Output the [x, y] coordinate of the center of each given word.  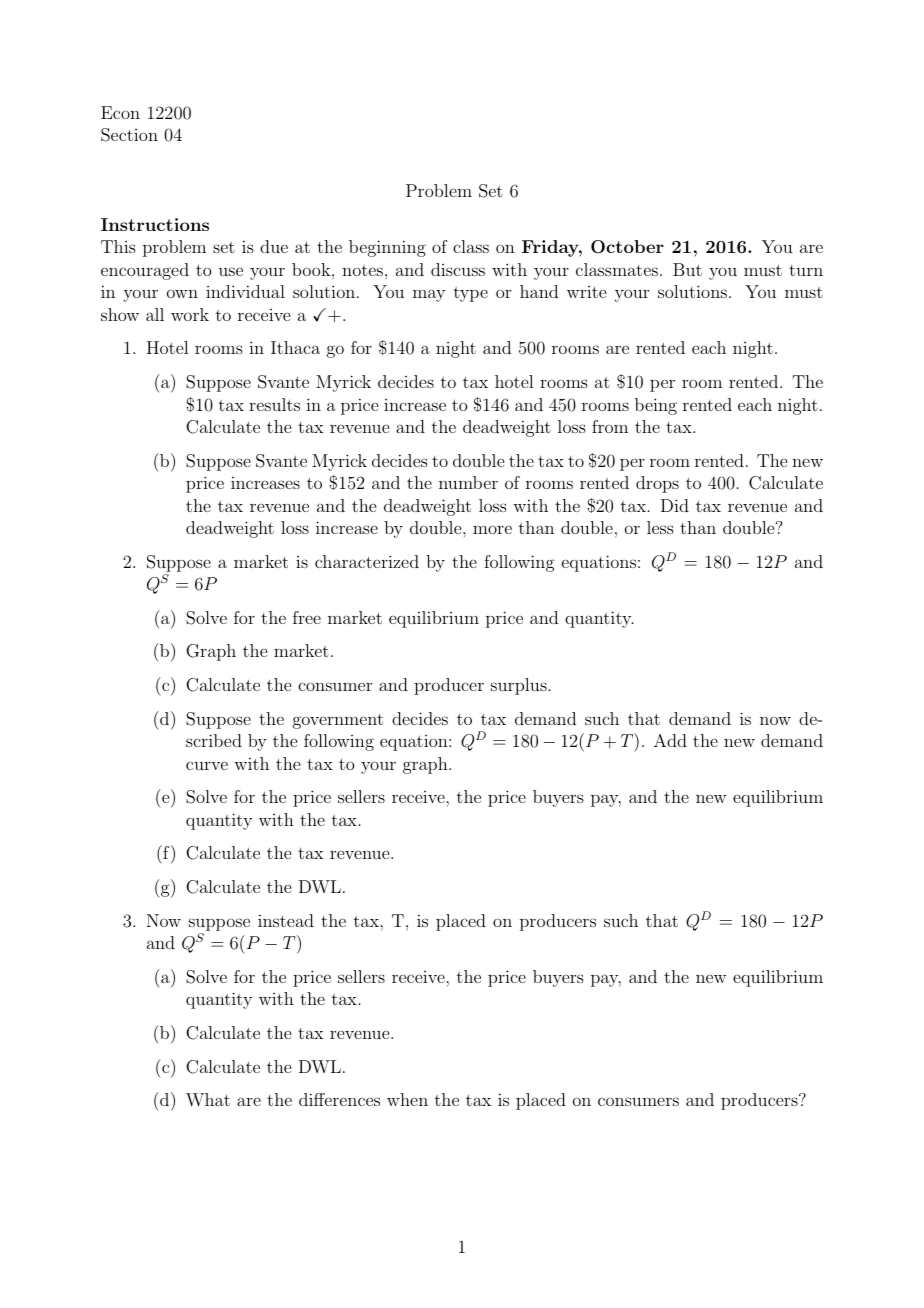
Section [129, 135]
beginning [387, 248]
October [627, 246]
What [208, 1100]
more [492, 529]
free [307, 617]
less [660, 527]
